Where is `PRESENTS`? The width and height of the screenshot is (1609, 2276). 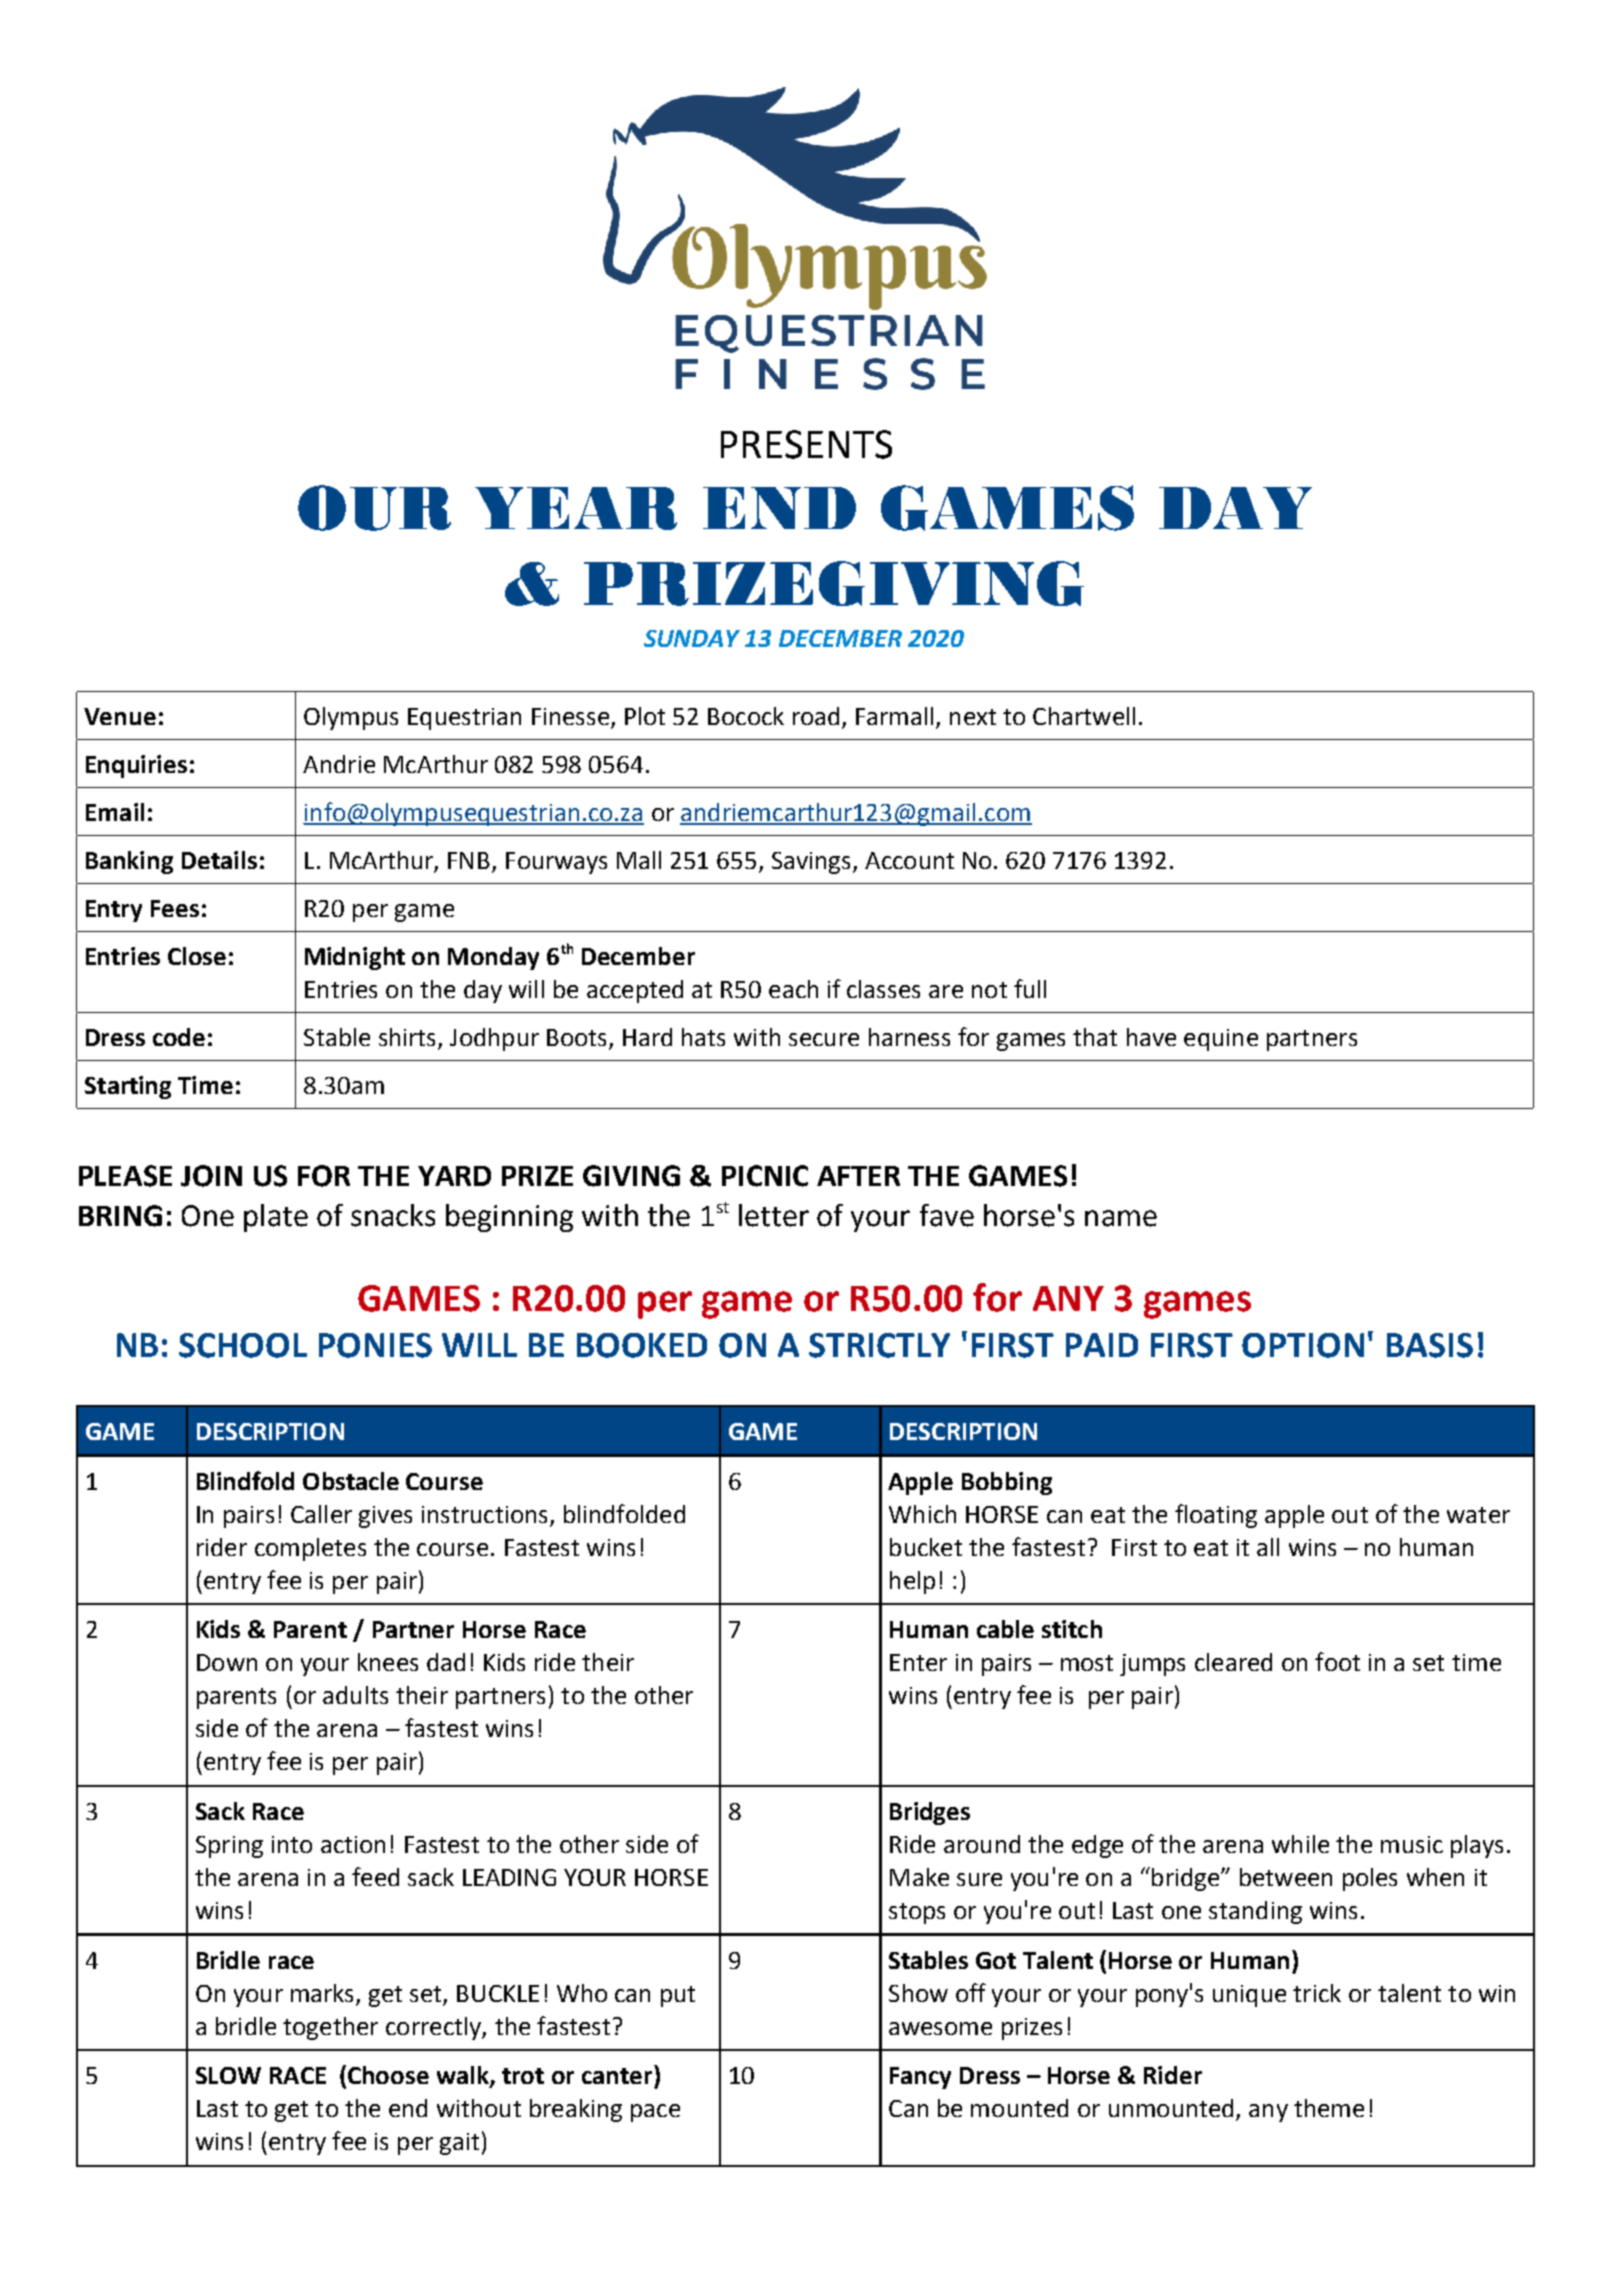
PRESENTS is located at coordinates (806, 444).
